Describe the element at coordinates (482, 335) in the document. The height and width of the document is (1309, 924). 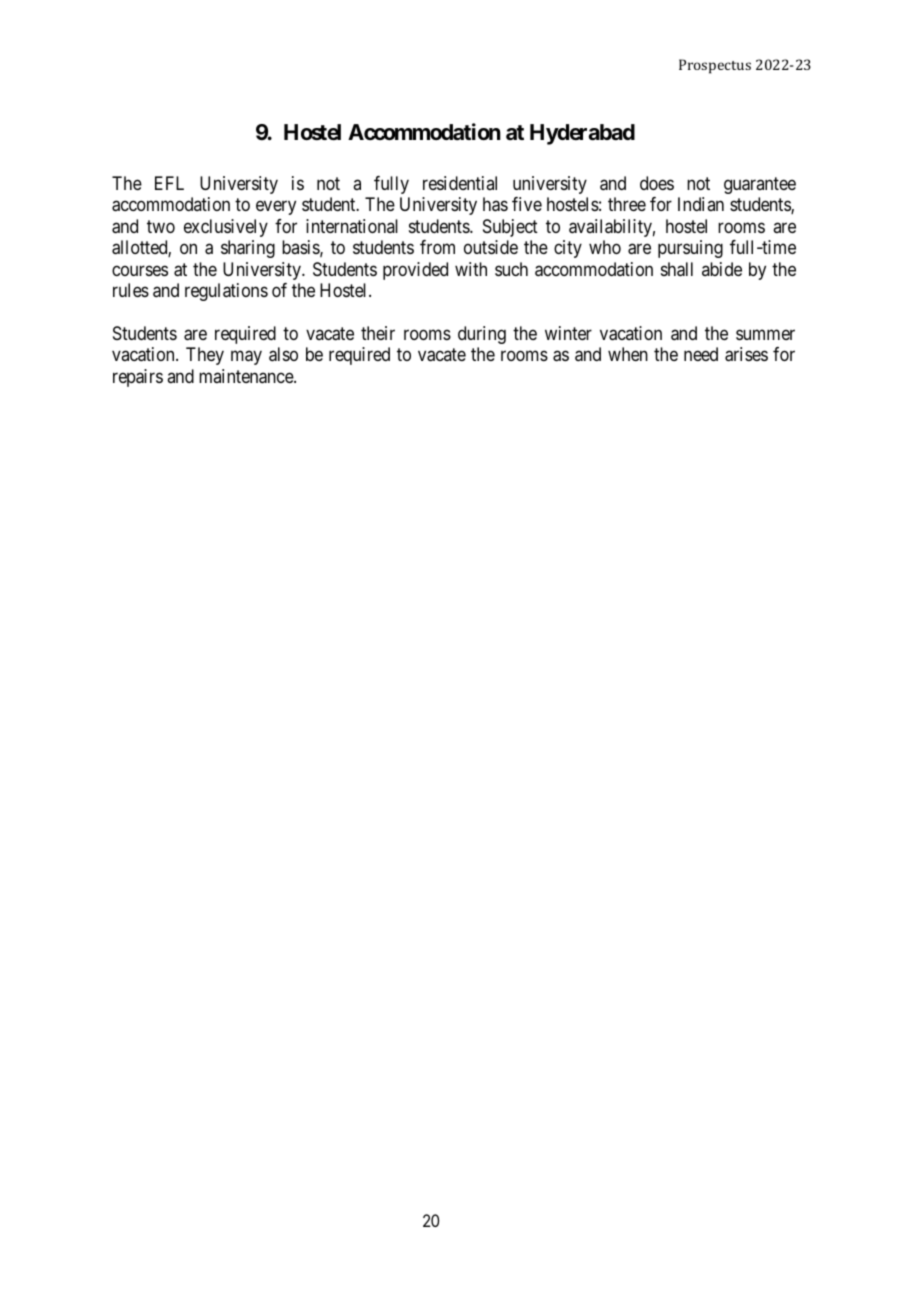
I see `during` at that location.
